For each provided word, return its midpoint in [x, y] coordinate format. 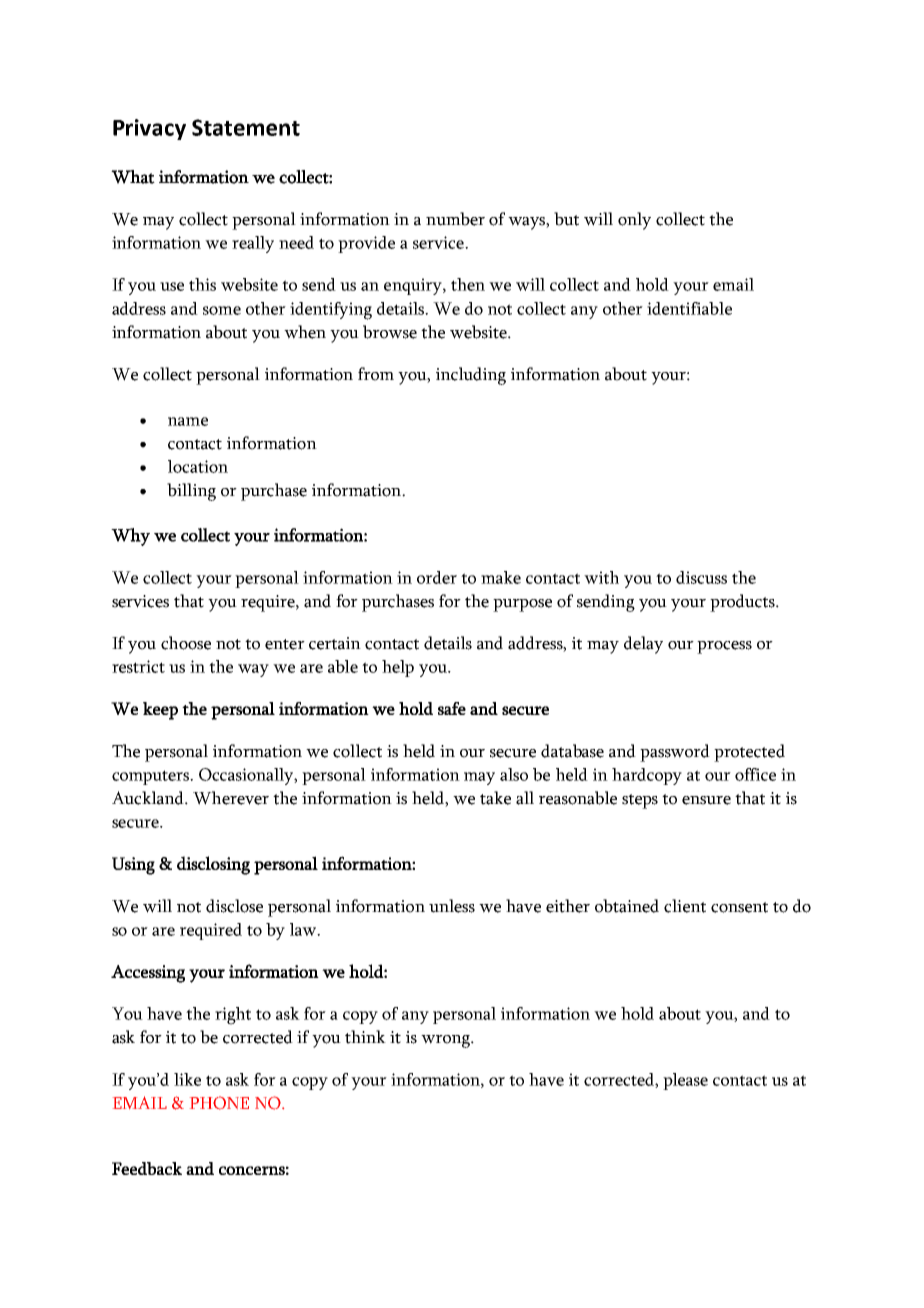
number [455, 219]
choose [186, 643]
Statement [246, 127]
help [398, 668]
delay [643, 645]
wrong [446, 1041]
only [634, 221]
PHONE [219, 1103]
